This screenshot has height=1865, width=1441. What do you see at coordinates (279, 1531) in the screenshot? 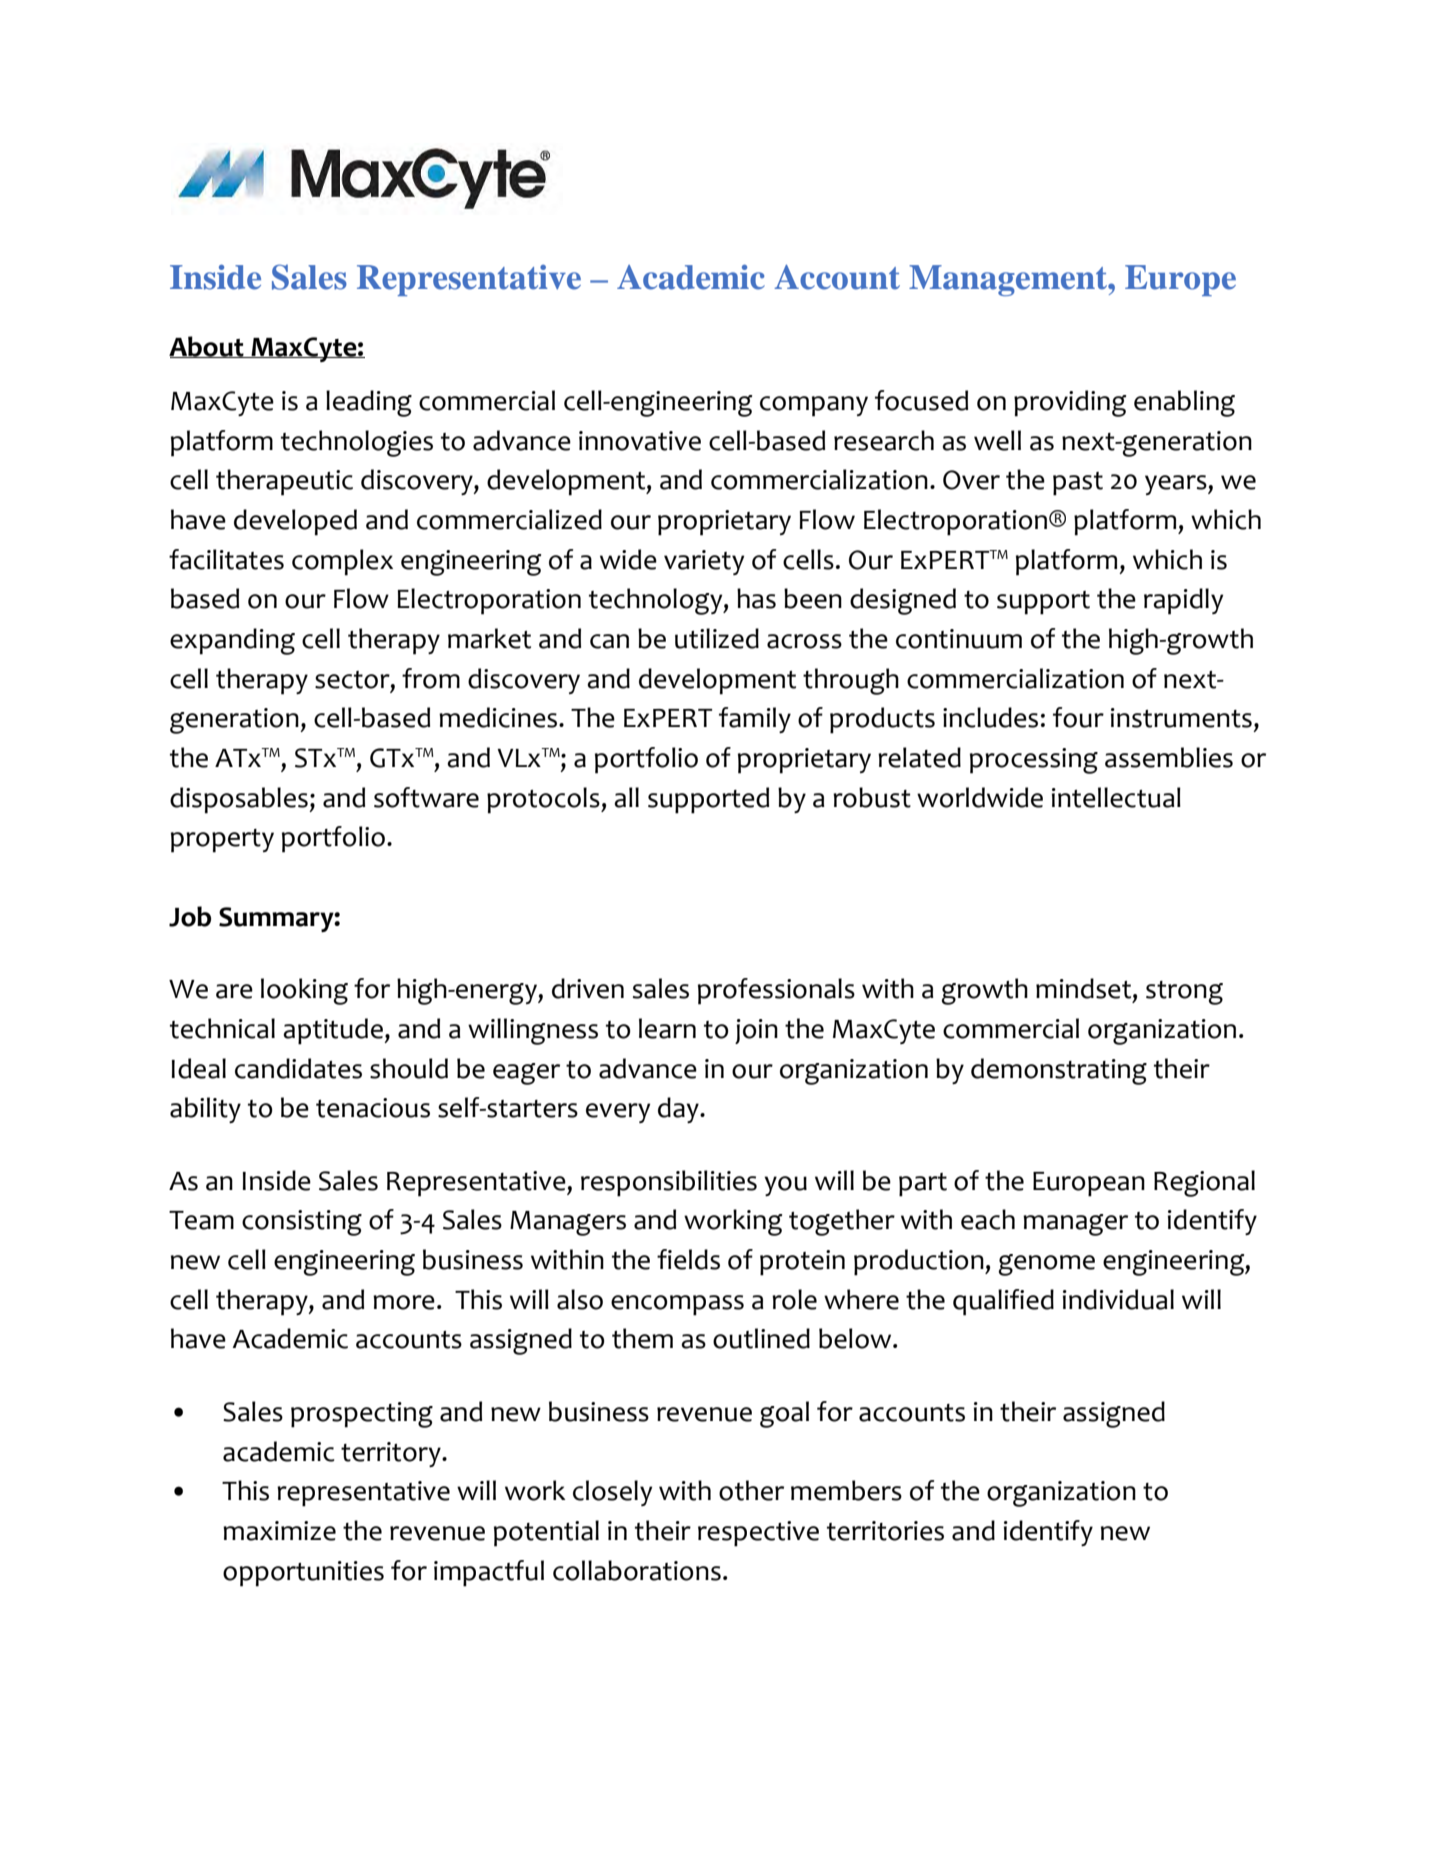
I see `maximize` at bounding box center [279, 1531].
